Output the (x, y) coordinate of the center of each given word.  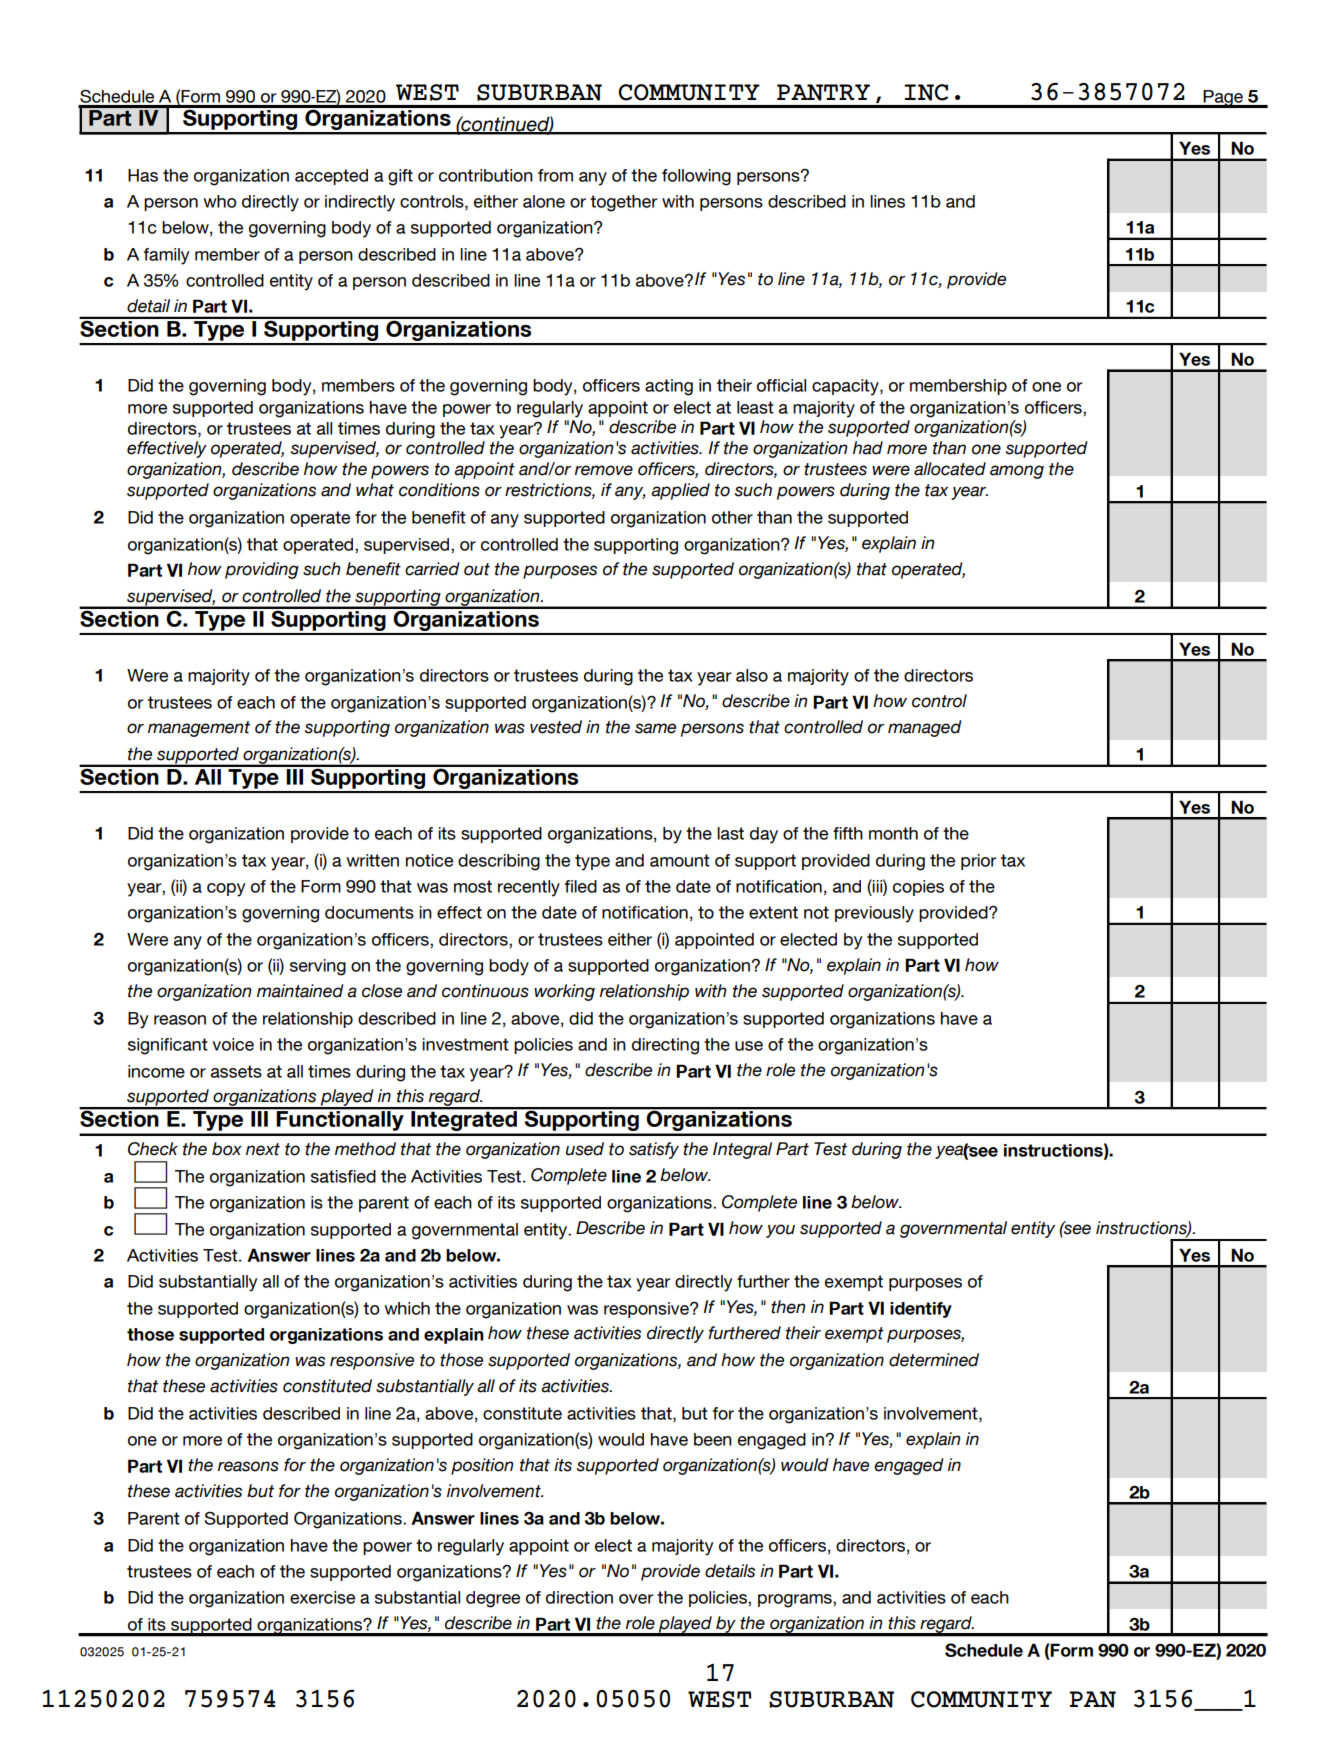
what (375, 490)
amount (680, 860)
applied (680, 491)
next (263, 1149)
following (696, 177)
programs (796, 1601)
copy (226, 890)
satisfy (654, 1150)
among (1017, 472)
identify (921, 1310)
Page (1223, 99)
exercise (322, 1597)
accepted (331, 177)
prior (979, 862)
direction (579, 1597)
